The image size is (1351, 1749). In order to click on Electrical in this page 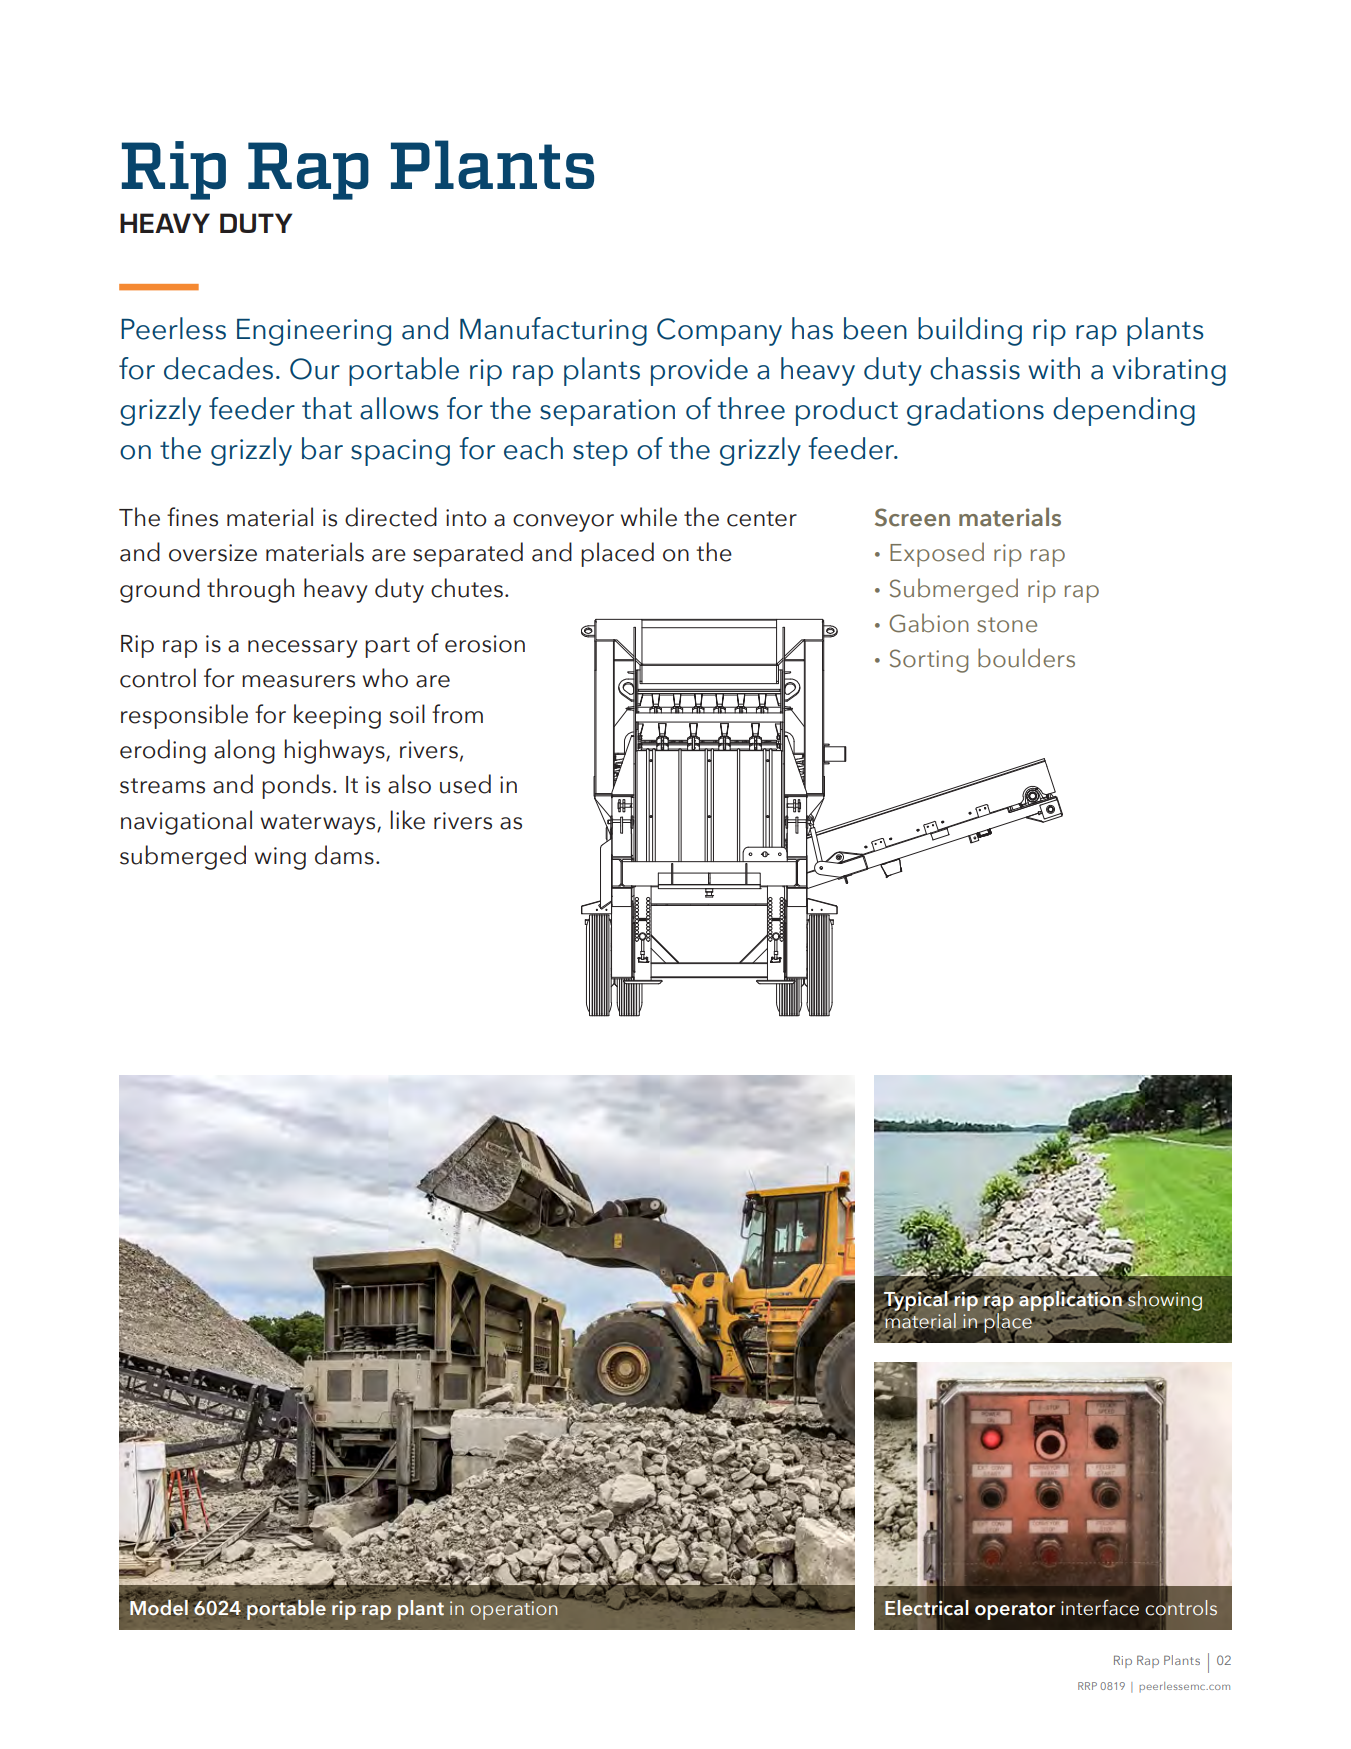, I will do `click(926, 1608)`.
